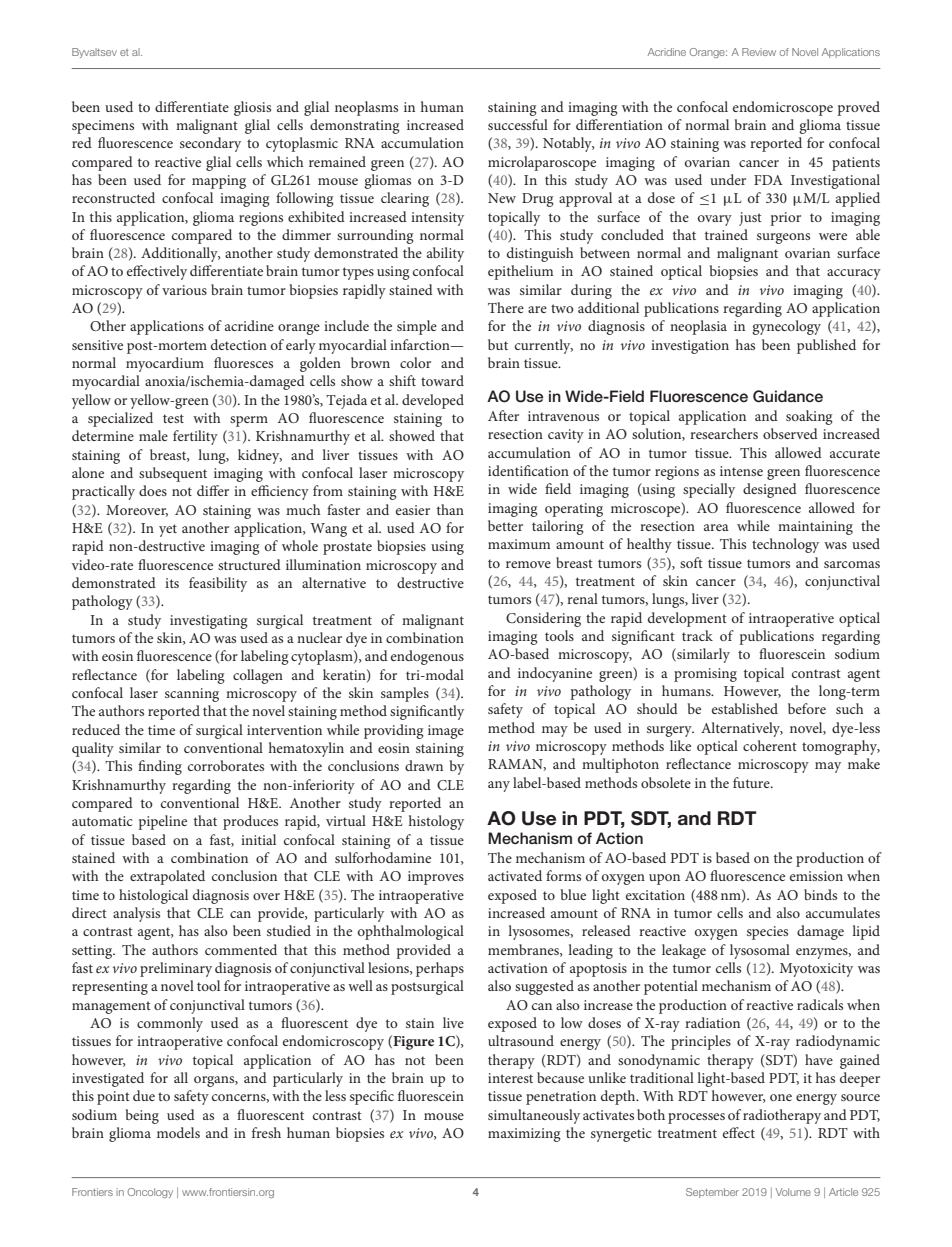 The image size is (952, 1247). Describe the element at coordinates (499, 786) in the screenshot. I see `any` at that location.
